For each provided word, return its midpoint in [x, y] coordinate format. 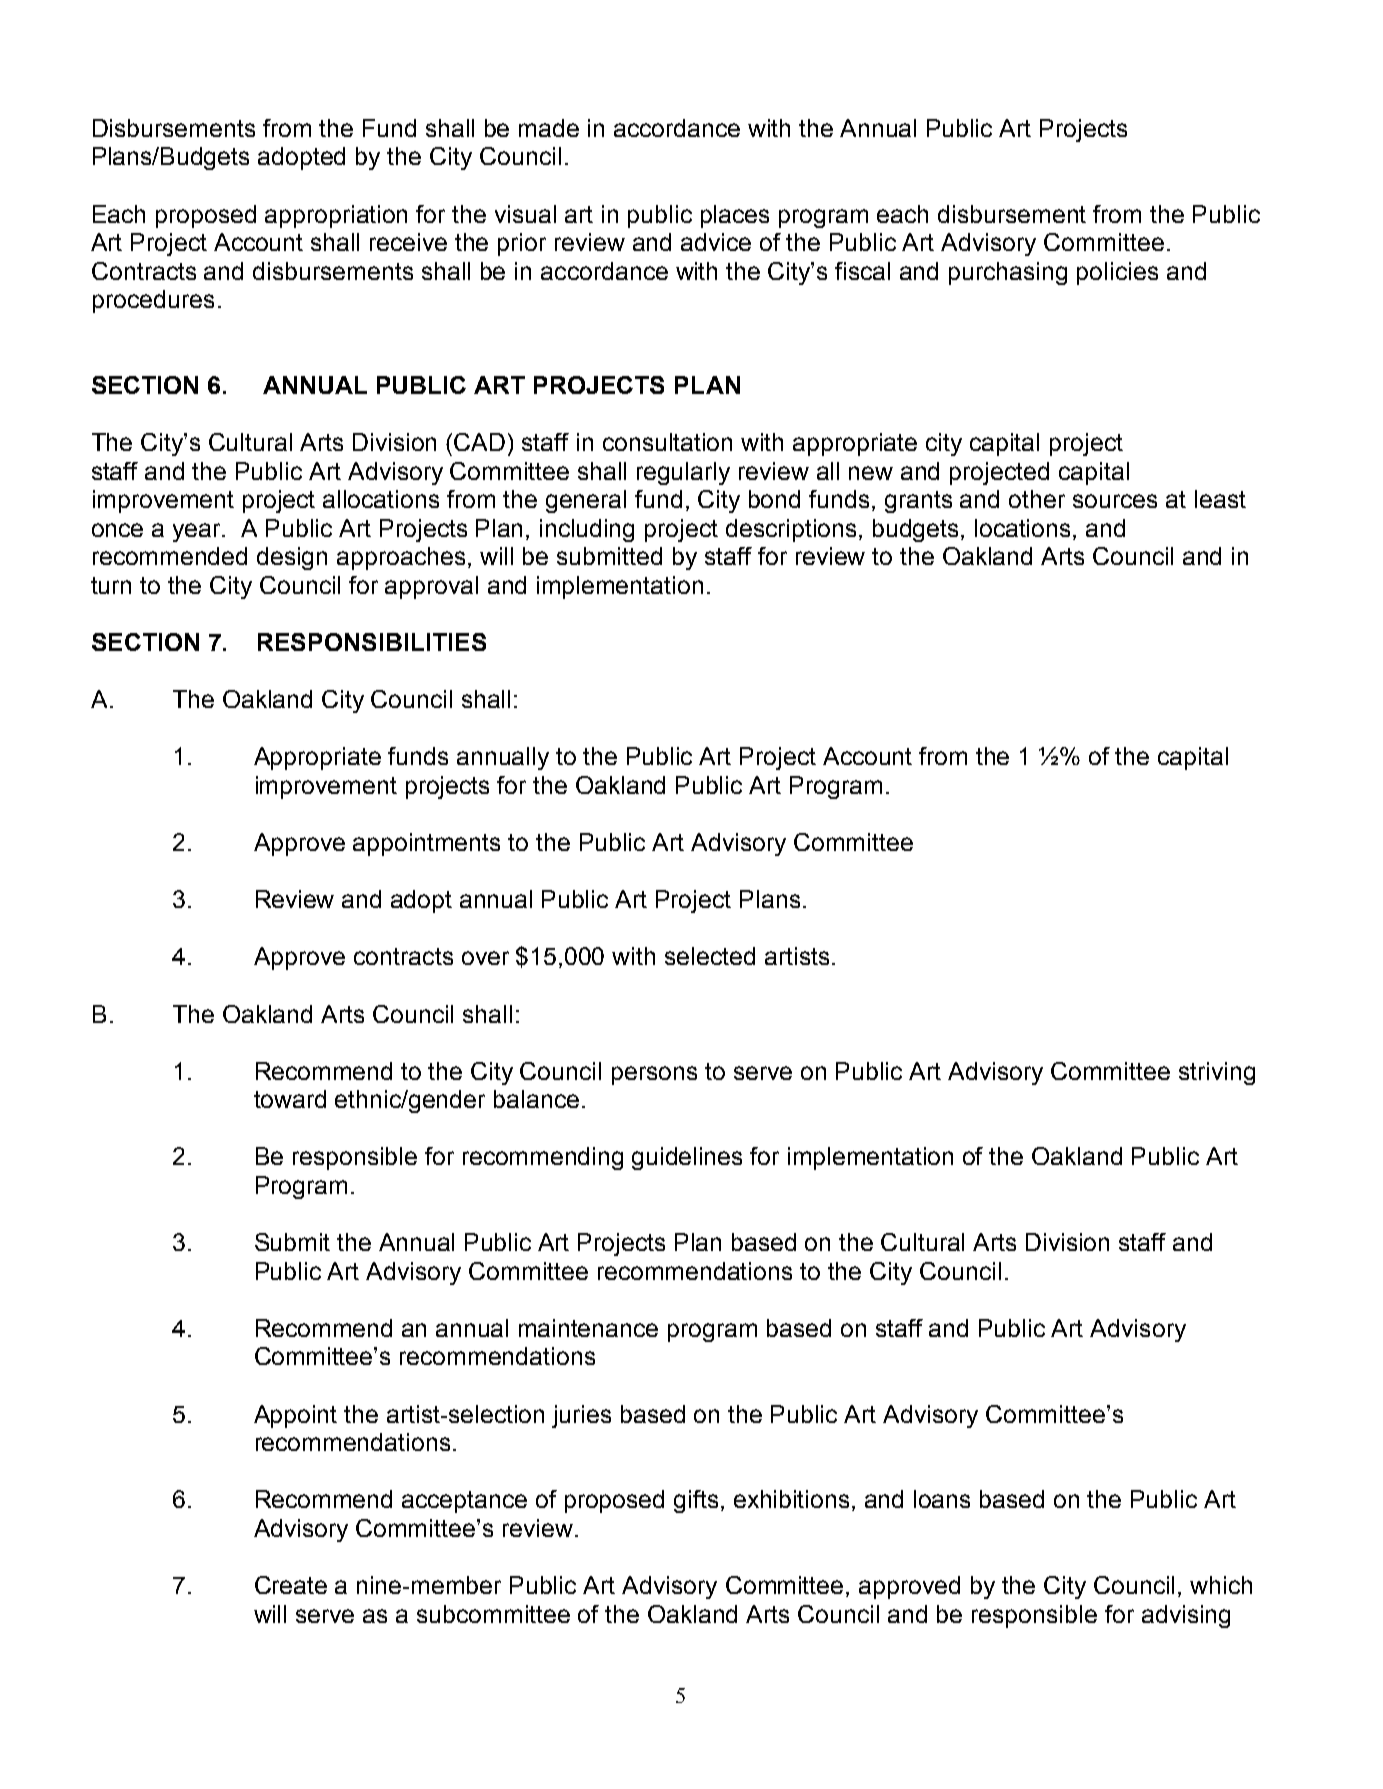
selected [710, 956]
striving [1217, 1073]
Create [291, 1585]
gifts [696, 1501]
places [735, 216]
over [485, 958]
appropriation [336, 216]
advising [1186, 1616]
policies [1117, 273]
